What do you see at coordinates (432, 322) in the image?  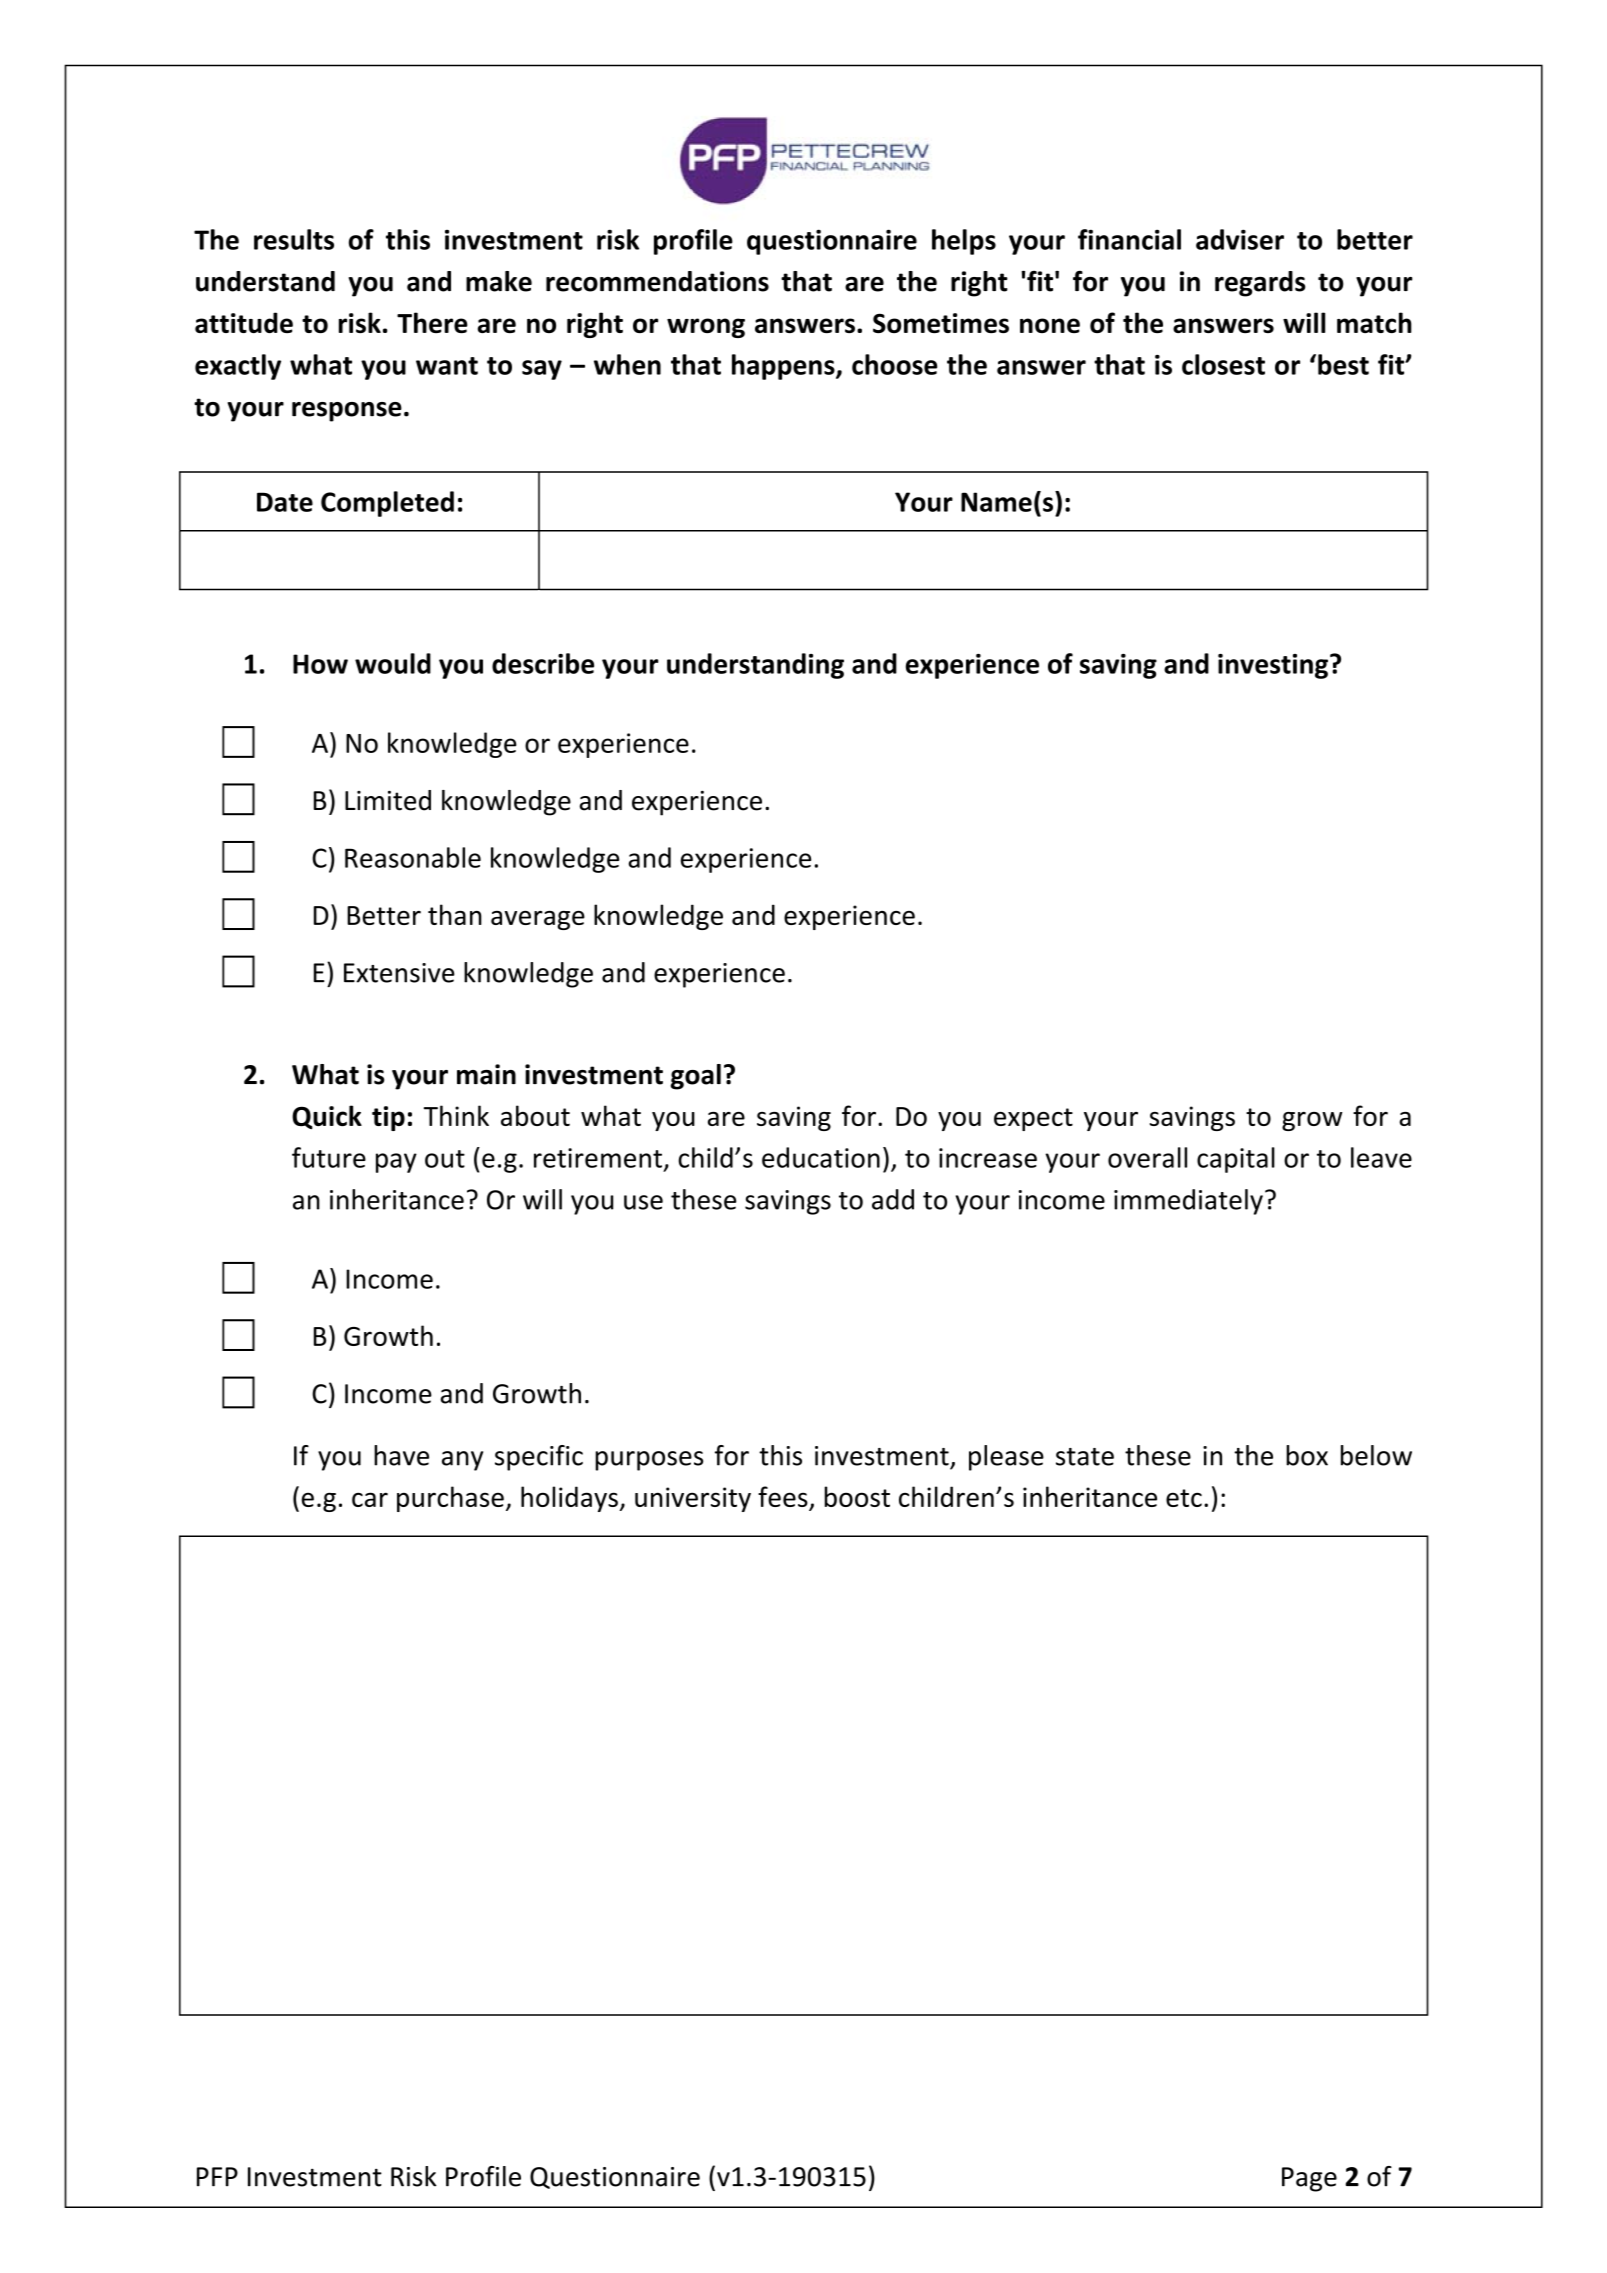 I see `There` at bounding box center [432, 322].
